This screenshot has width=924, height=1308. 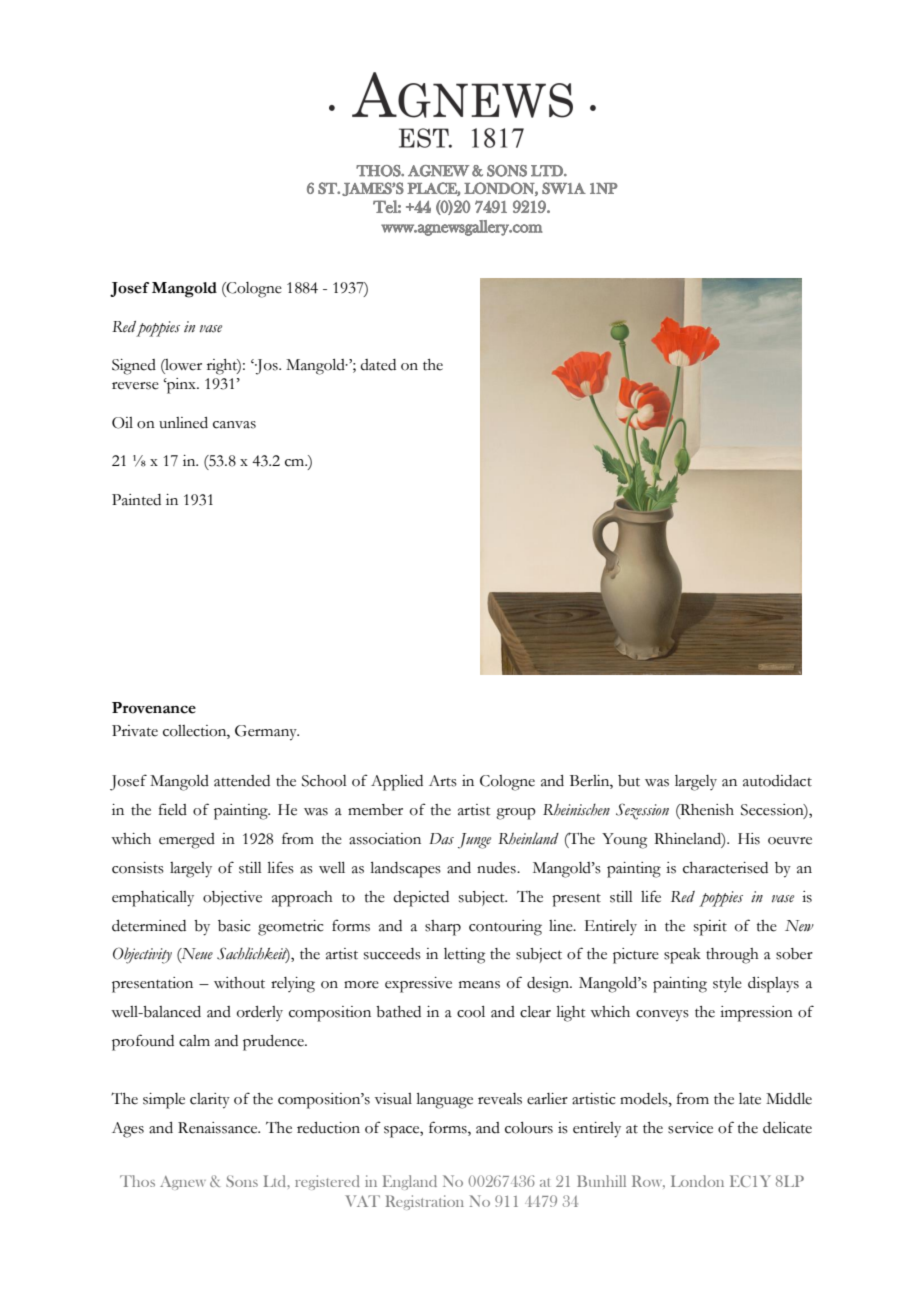 What do you see at coordinates (378, 365) in the screenshot?
I see `dated` at bounding box center [378, 365].
